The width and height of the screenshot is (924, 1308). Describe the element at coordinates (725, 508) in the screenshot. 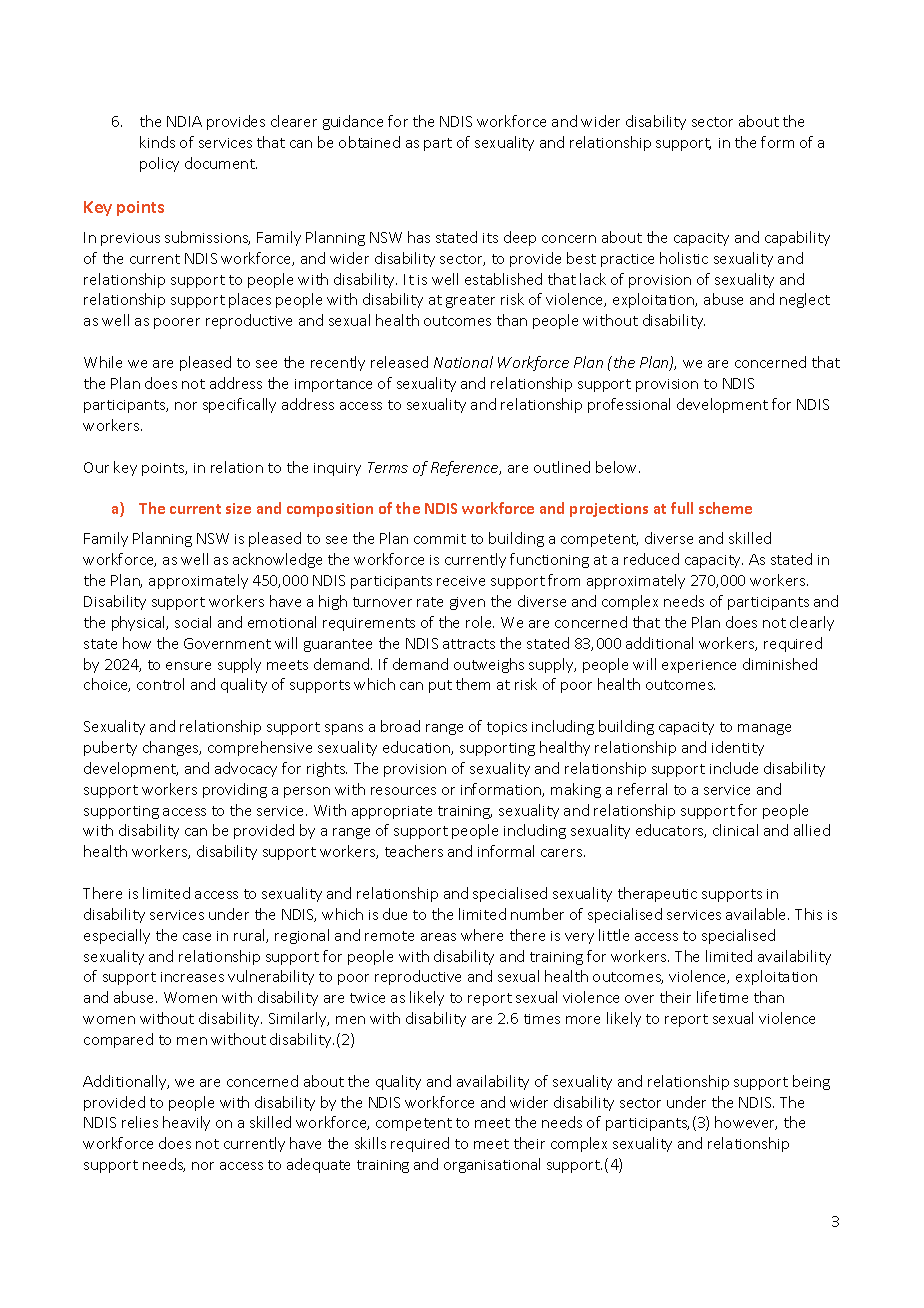

I see `scheme` at that location.
